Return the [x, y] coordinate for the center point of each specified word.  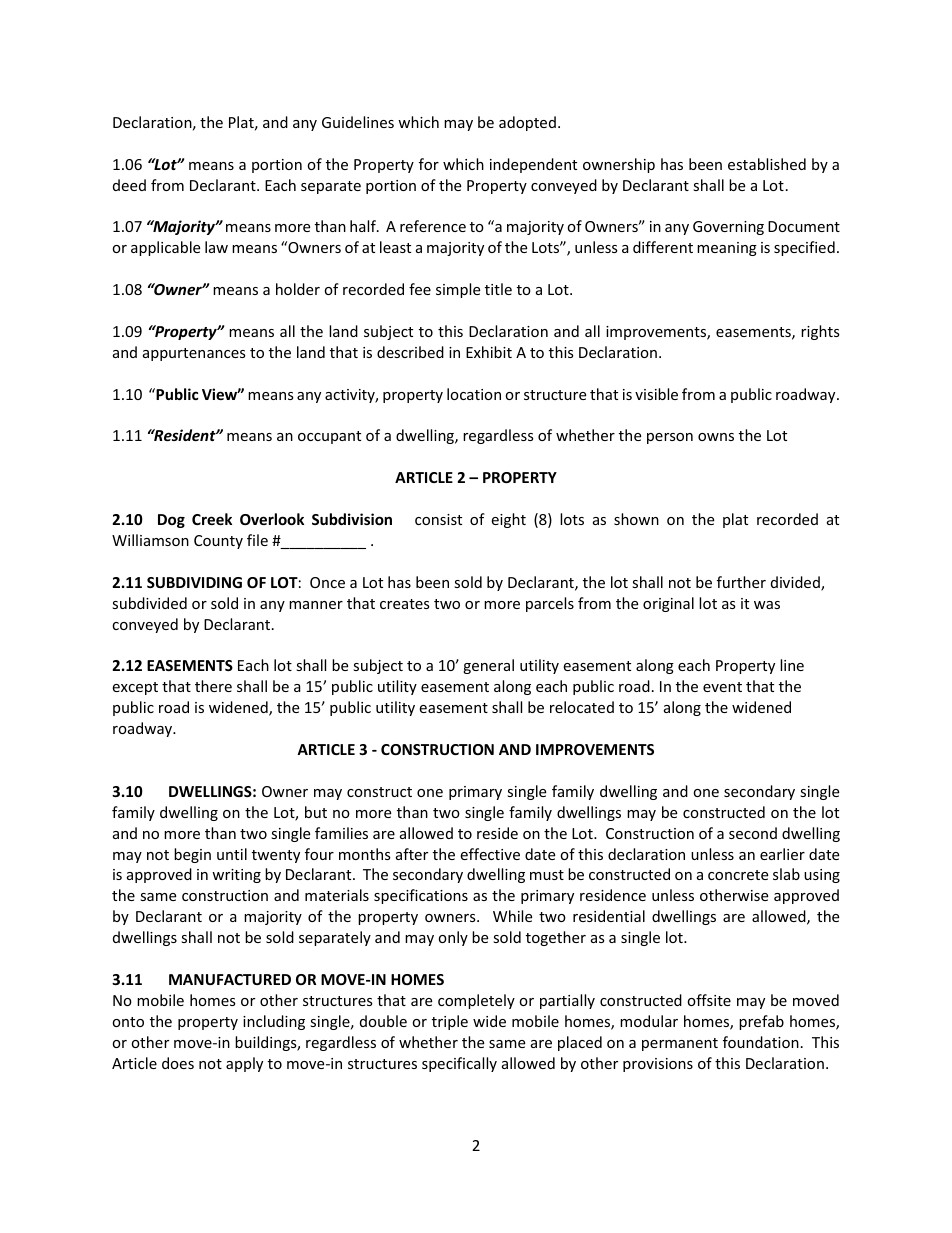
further [741, 582]
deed [129, 185]
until [232, 854]
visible [656, 394]
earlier [782, 854]
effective [490, 854]
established [767, 164]
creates [405, 604]
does [178, 1063]
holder [298, 289]
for [429, 164]
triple [450, 1022]
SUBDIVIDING [194, 582]
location [474, 394]
